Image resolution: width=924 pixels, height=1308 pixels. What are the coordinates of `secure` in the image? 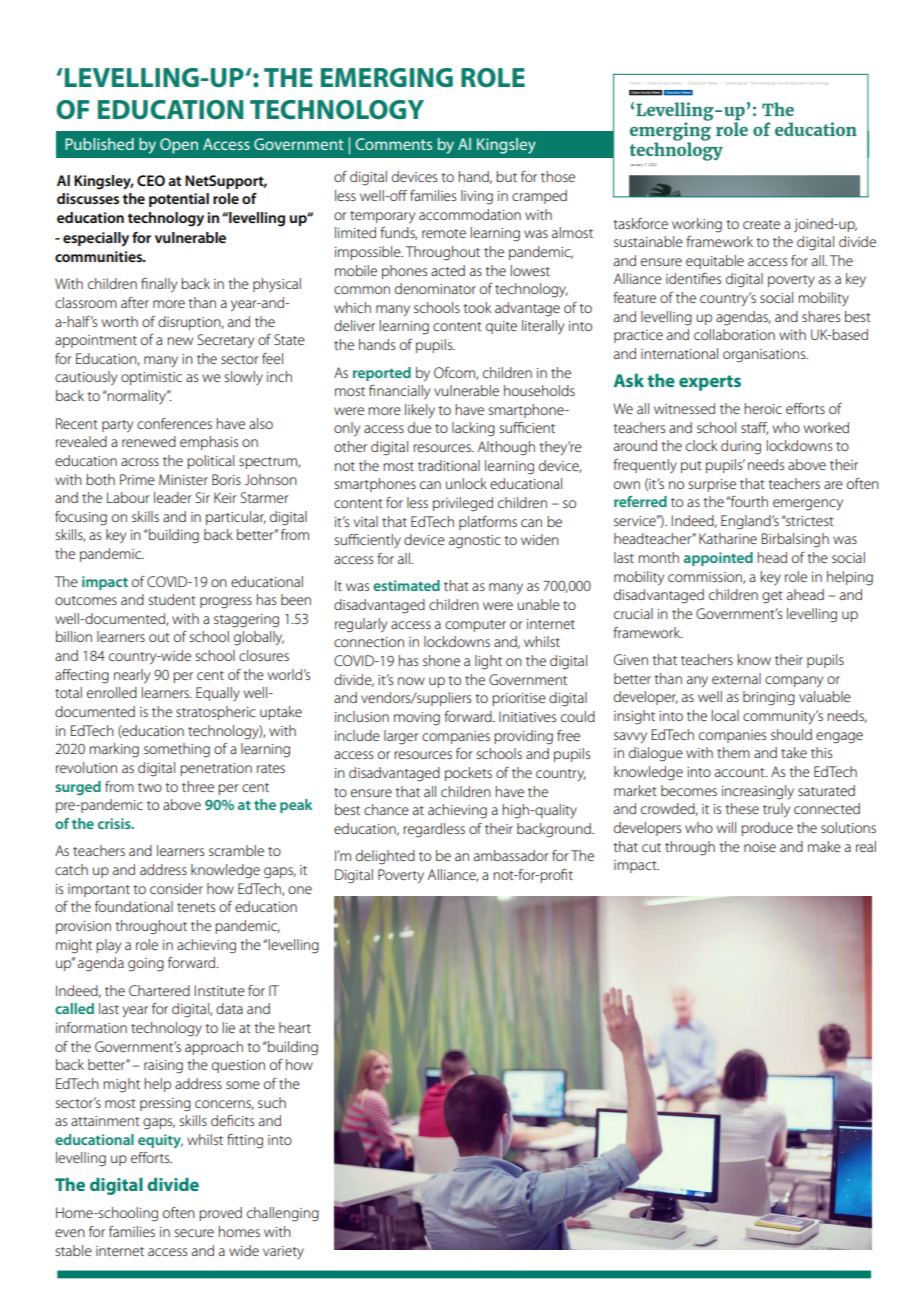 It's located at (194, 1233).
